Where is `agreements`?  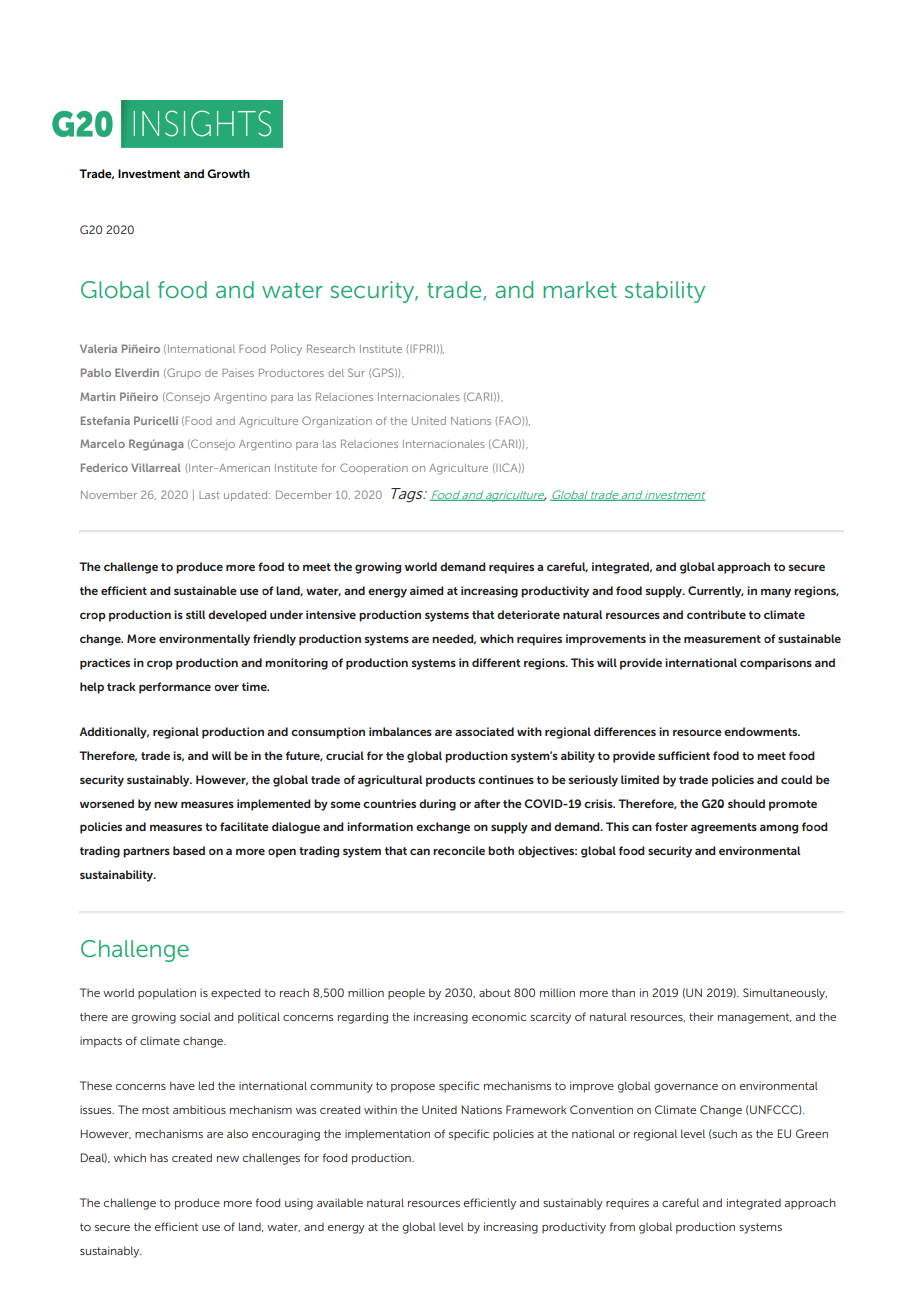 agreements is located at coordinates (724, 828).
